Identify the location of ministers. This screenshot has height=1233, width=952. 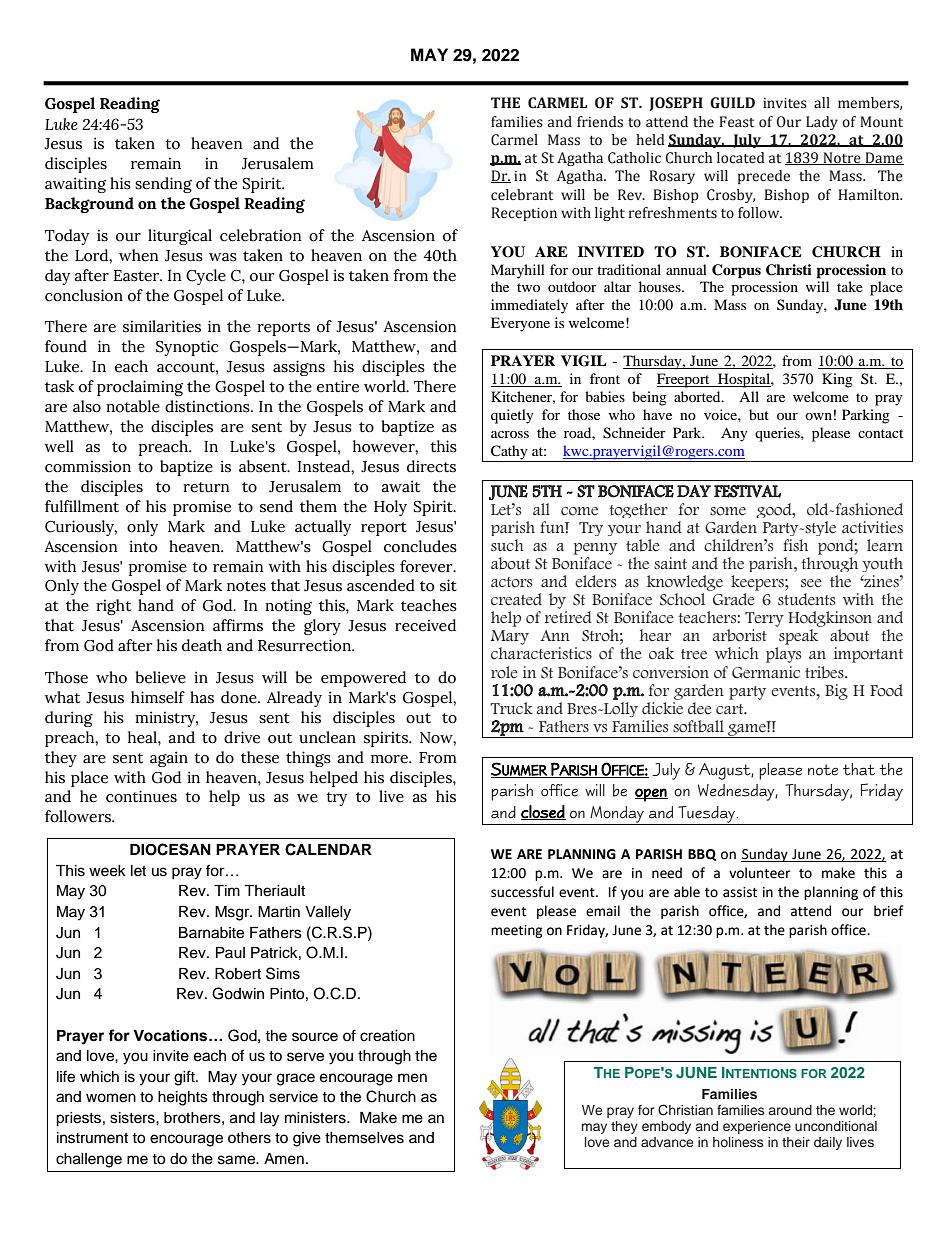
(316, 1118).
